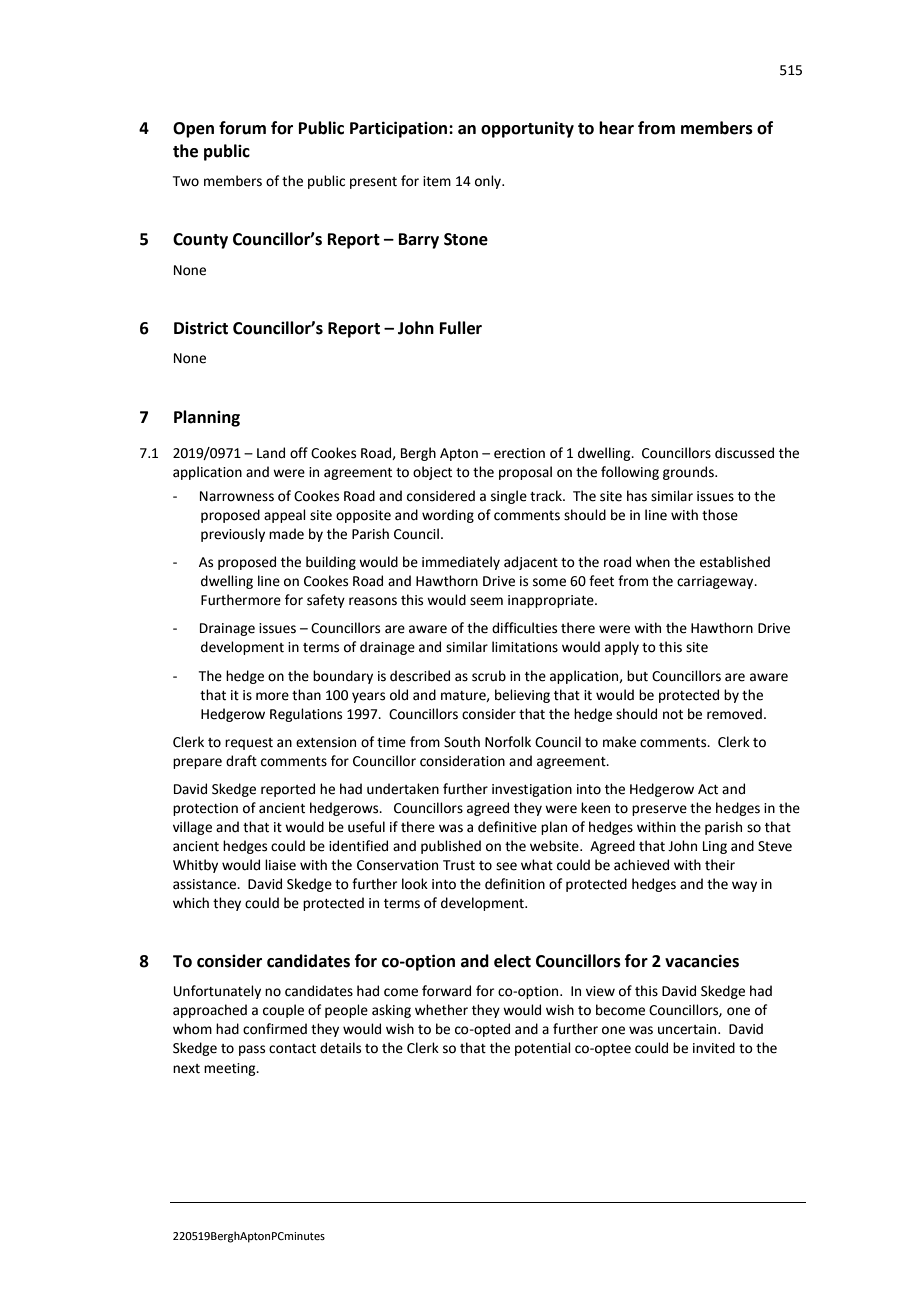 The width and height of the document is (924, 1308). Describe the element at coordinates (489, 676) in the document. I see `scrub` at that location.
